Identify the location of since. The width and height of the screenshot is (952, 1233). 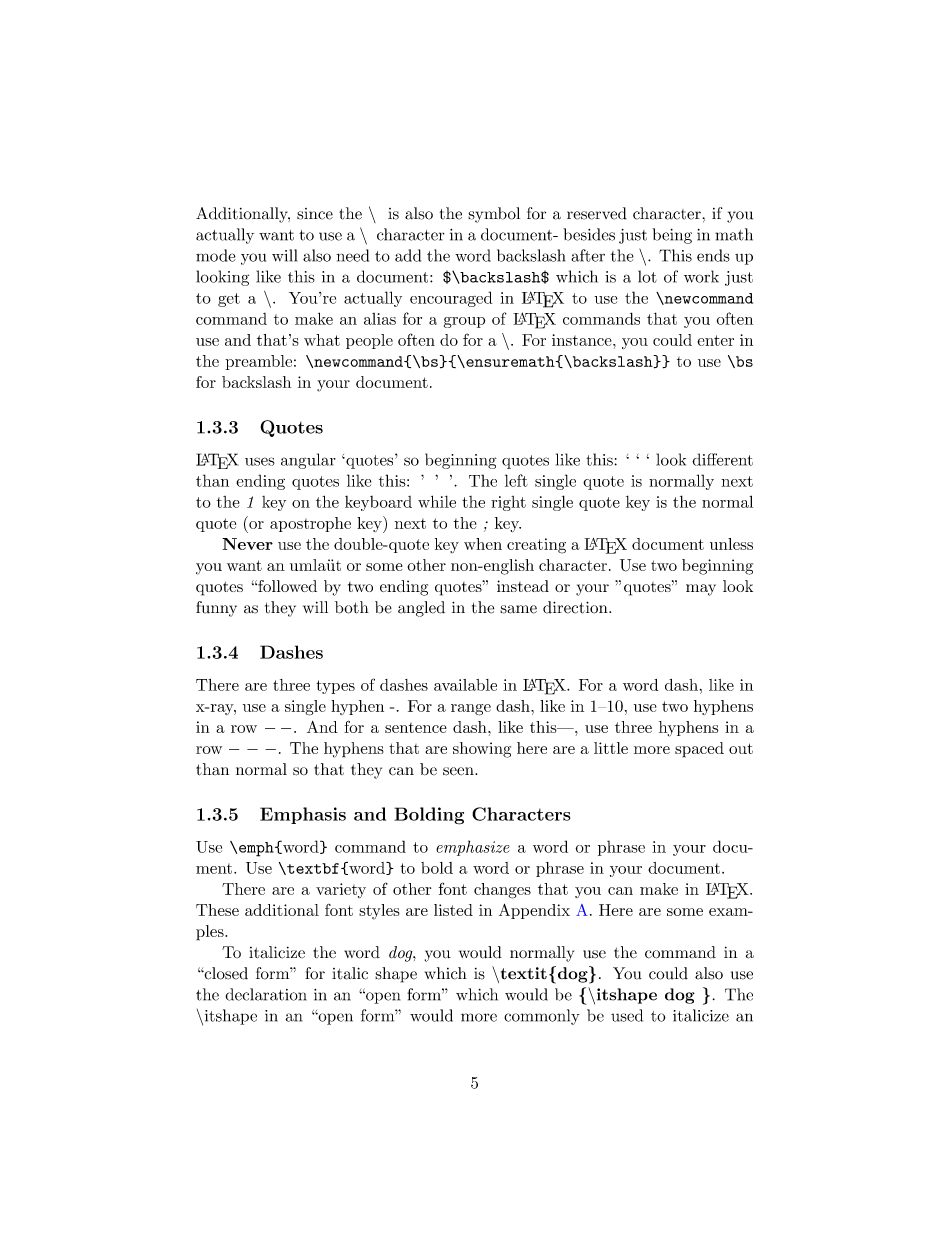
(315, 214).
